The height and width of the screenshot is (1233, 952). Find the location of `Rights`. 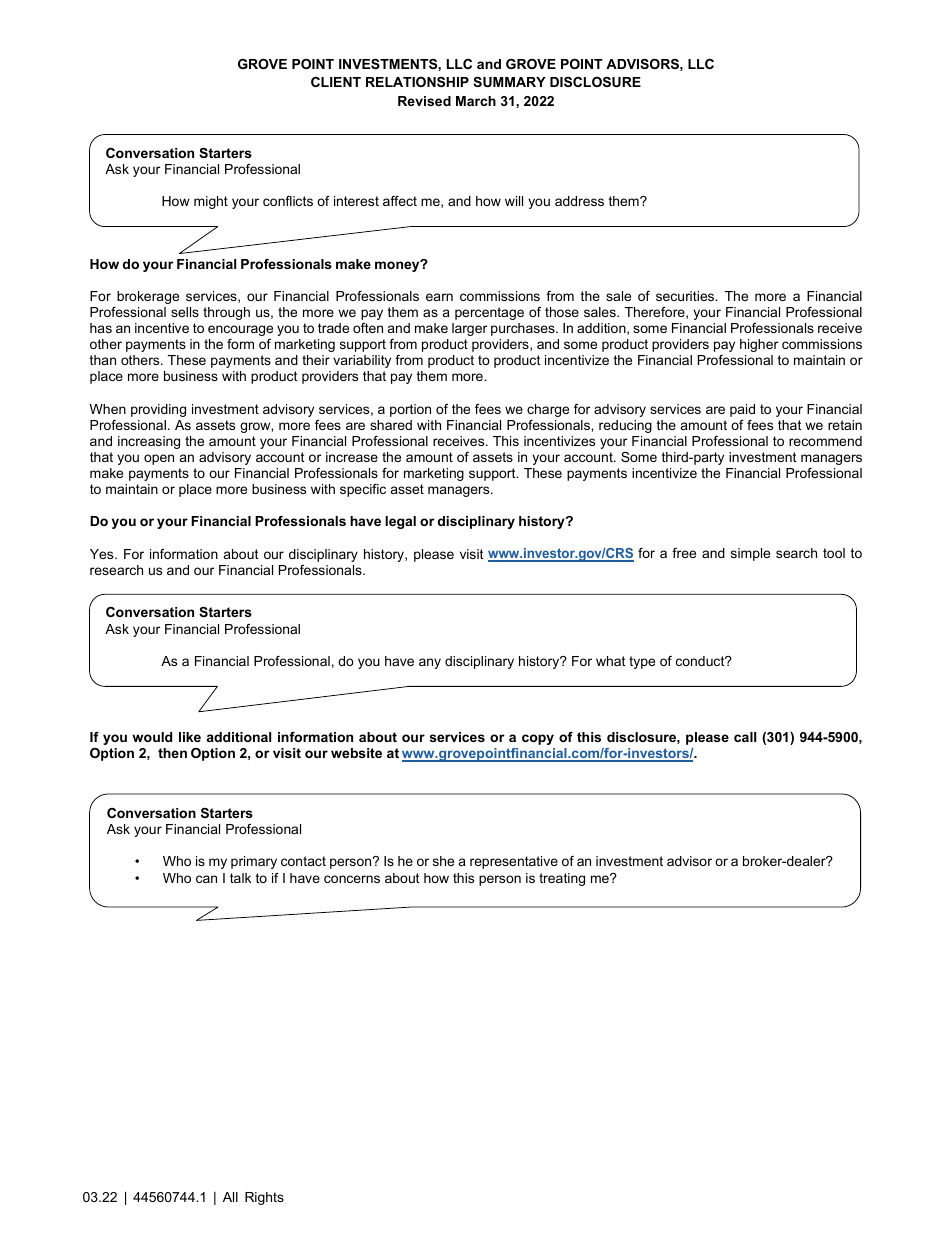

Rights is located at coordinates (264, 1198).
